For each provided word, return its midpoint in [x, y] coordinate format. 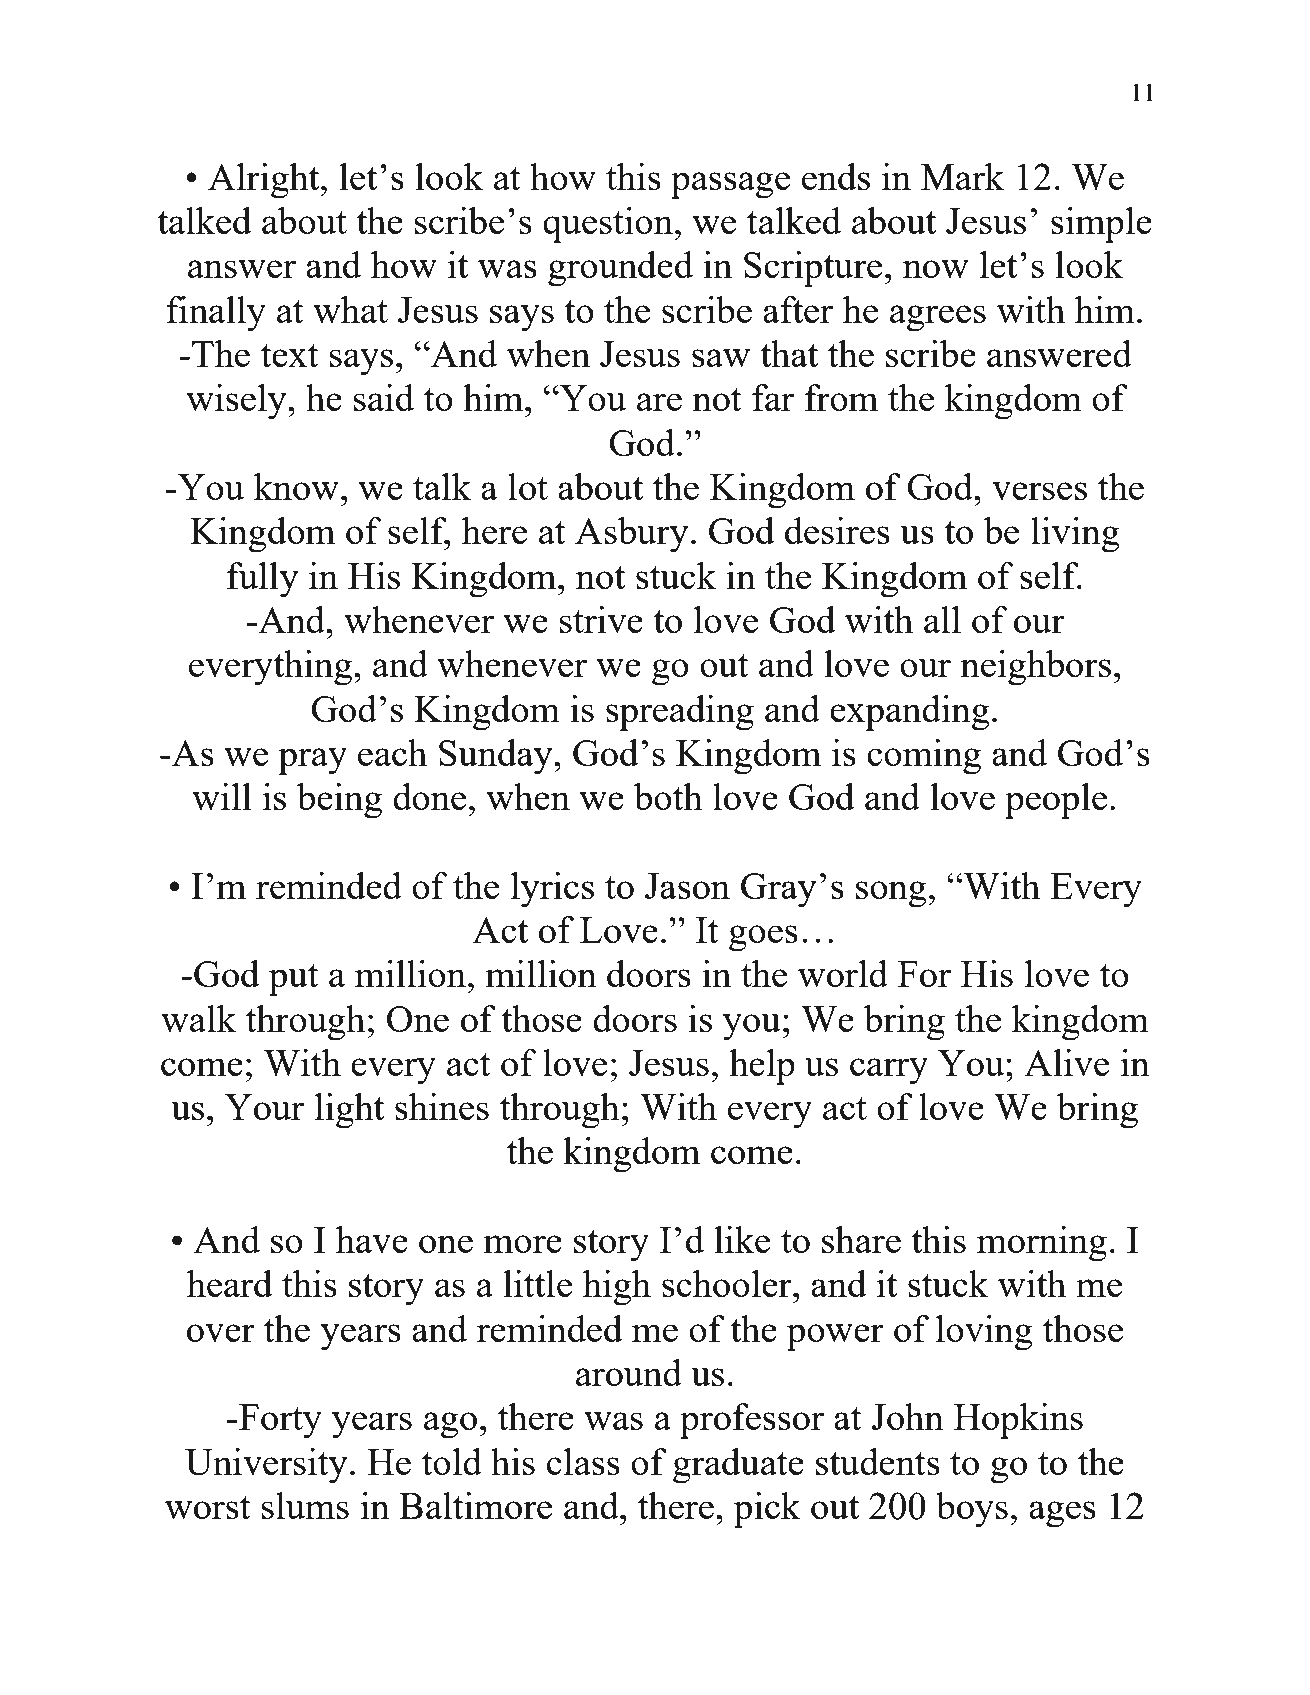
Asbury [632, 535]
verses [1039, 491]
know [296, 486]
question [608, 225]
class [583, 1461]
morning [1042, 1244]
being [339, 801]
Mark [963, 176]
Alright [265, 181]
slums [305, 1505]
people [1056, 801]
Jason [687, 886]
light [349, 1111]
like [742, 1239]
